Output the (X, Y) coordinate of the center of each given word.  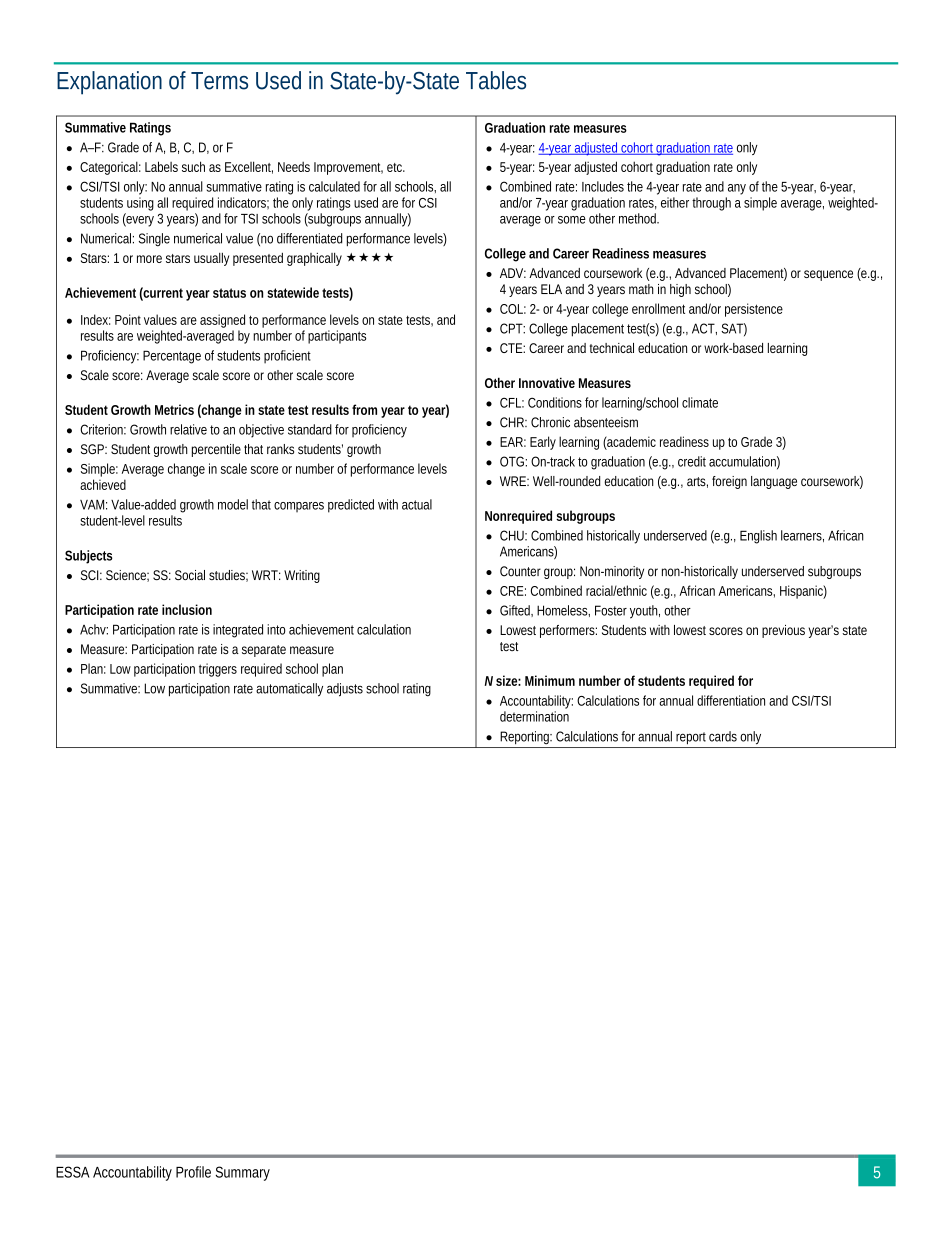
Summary (242, 1173)
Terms (219, 81)
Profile (193, 1172)
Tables (496, 80)
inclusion (187, 609)
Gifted (515, 610)
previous (783, 631)
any (737, 189)
